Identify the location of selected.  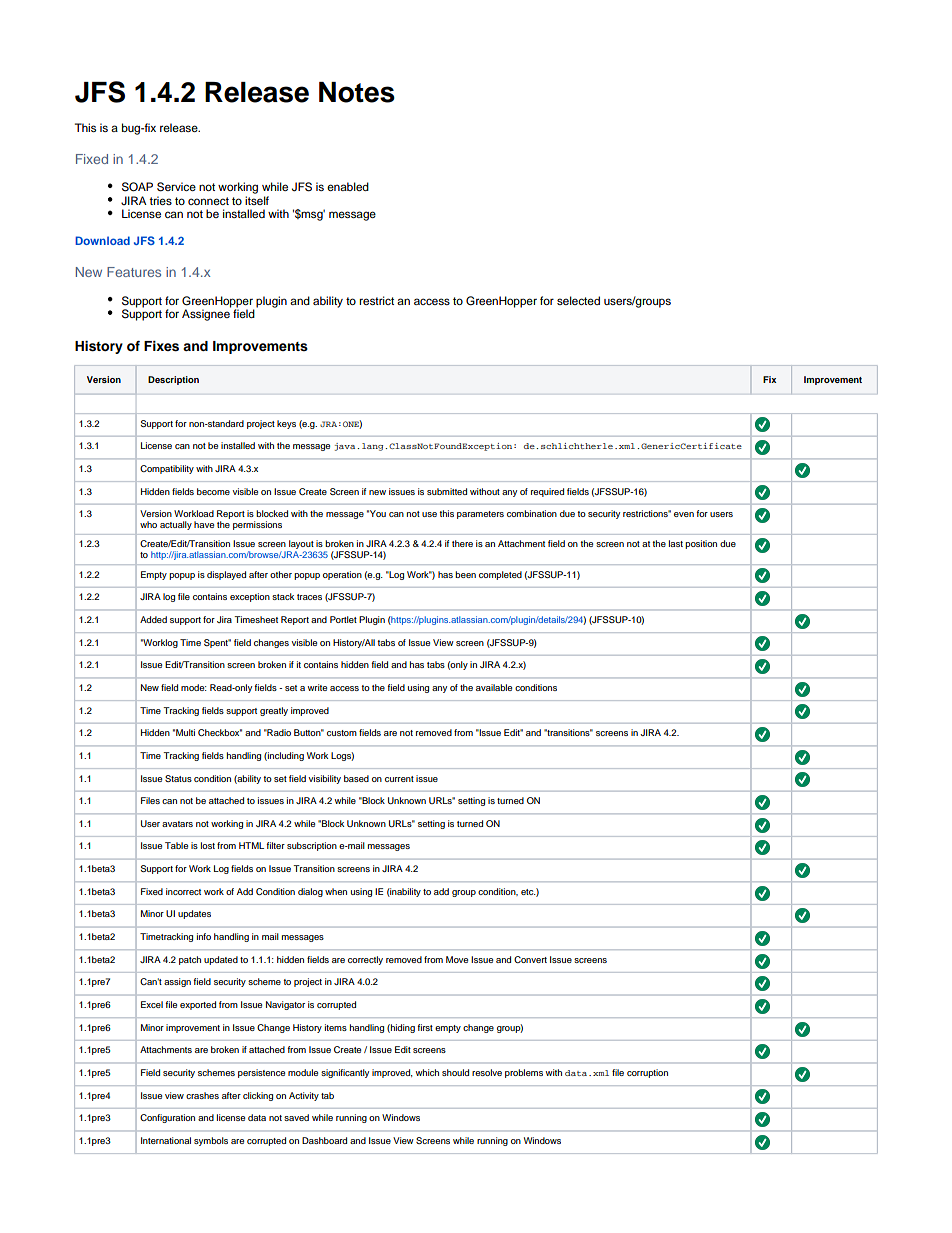
(578, 300).
